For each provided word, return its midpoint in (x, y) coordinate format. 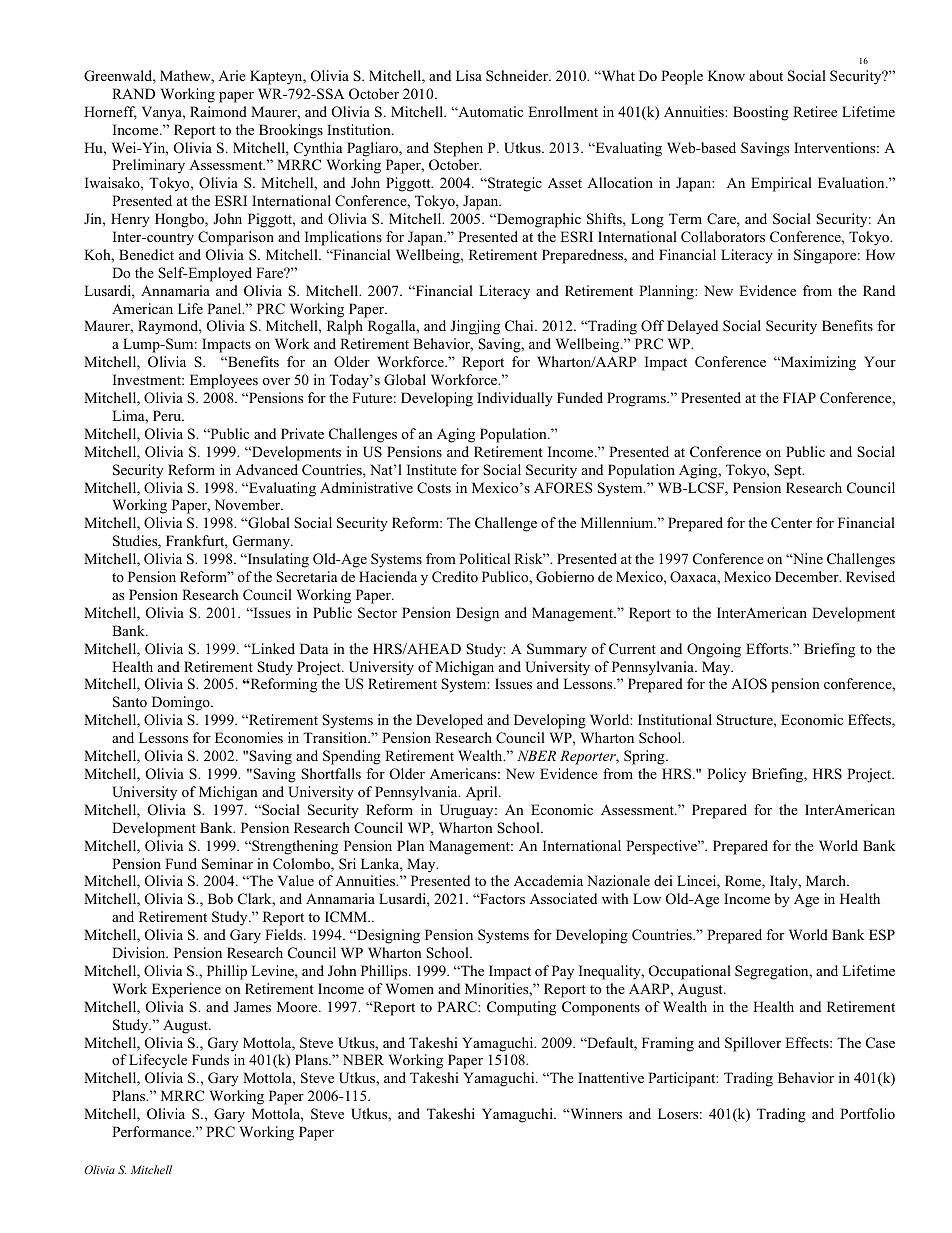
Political (484, 558)
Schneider (518, 75)
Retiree (815, 111)
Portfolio (867, 1113)
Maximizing (817, 363)
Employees (224, 381)
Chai (520, 325)
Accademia (548, 880)
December (808, 576)
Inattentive (611, 1077)
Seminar (227, 864)
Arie (232, 75)
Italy (785, 882)
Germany (262, 542)
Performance (153, 1131)
